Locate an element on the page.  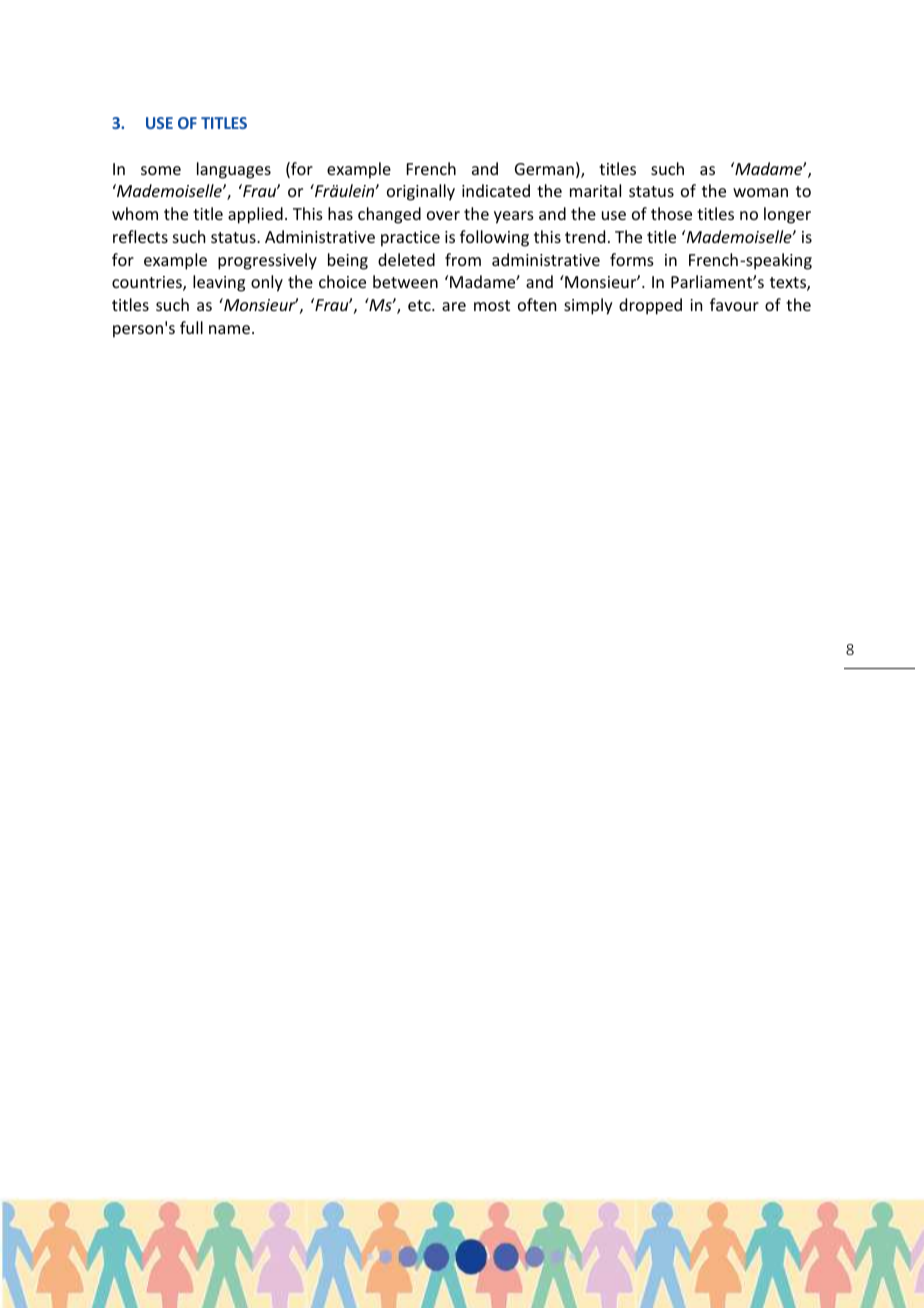
from is located at coordinates (463, 259).
